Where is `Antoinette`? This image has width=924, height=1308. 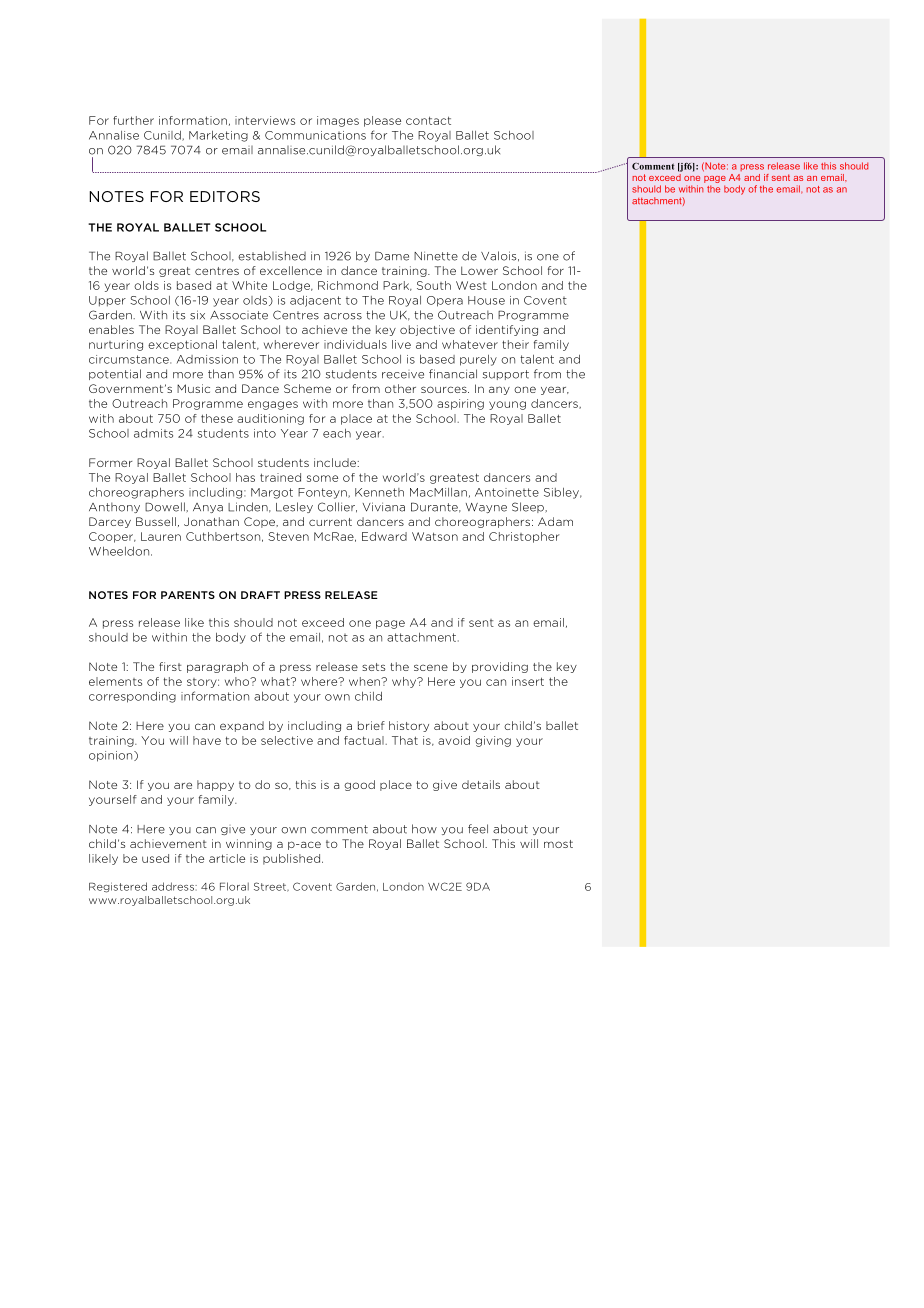
Antoinette is located at coordinates (507, 492).
